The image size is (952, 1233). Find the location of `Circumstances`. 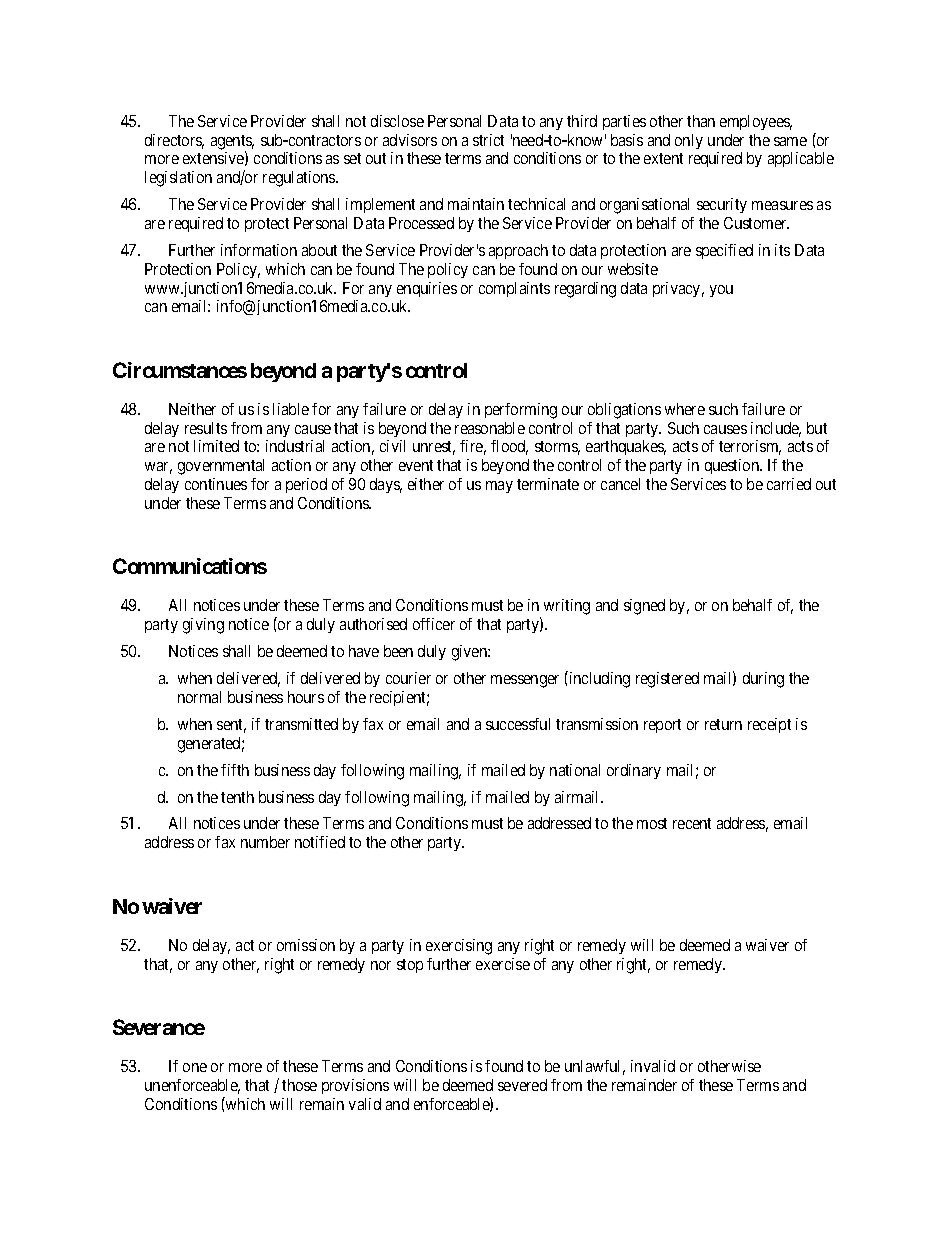

Circumstances is located at coordinates (180, 370).
